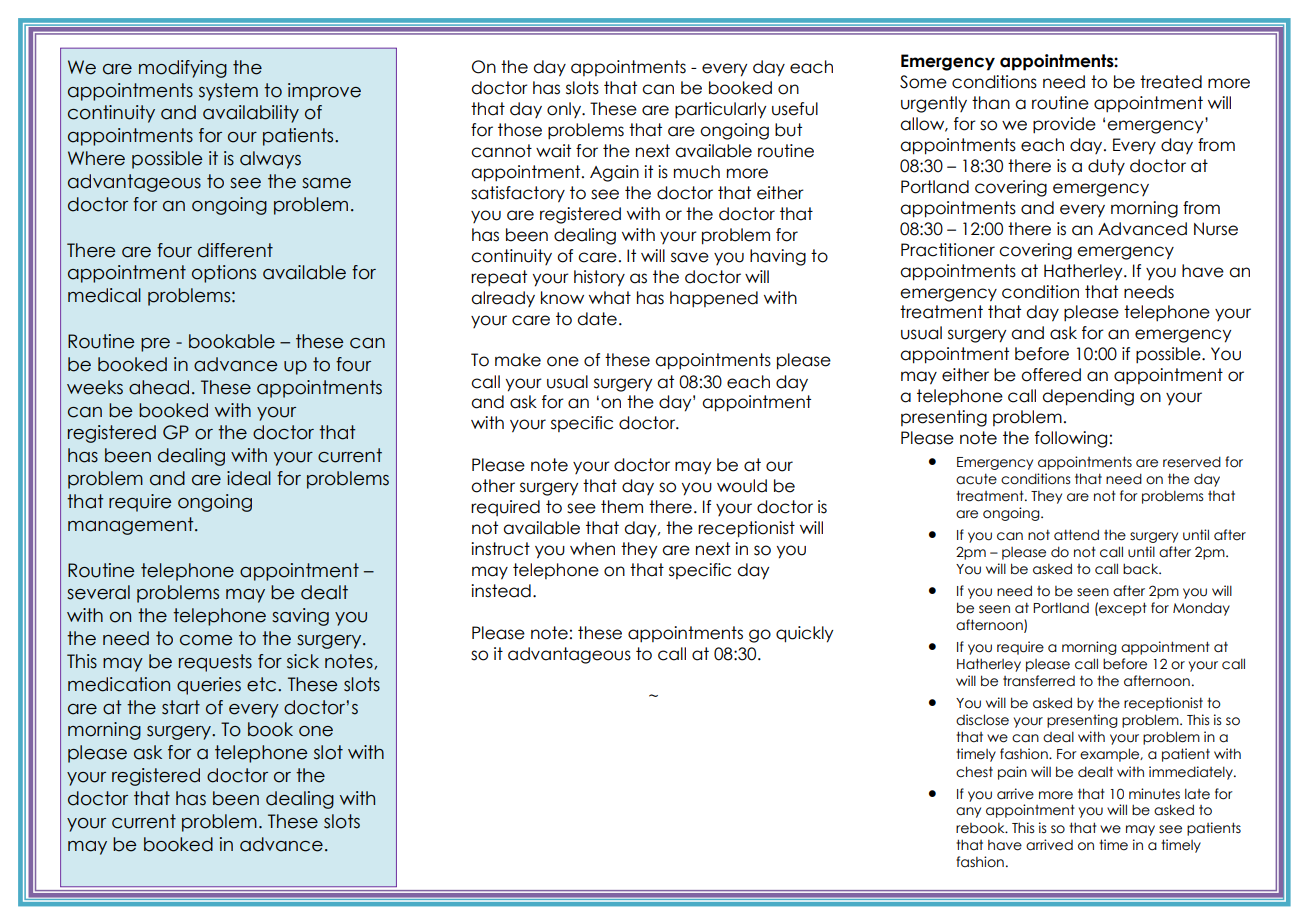 Image resolution: width=1309 pixels, height=924 pixels. What do you see at coordinates (132, 526) in the screenshot?
I see `management` at bounding box center [132, 526].
